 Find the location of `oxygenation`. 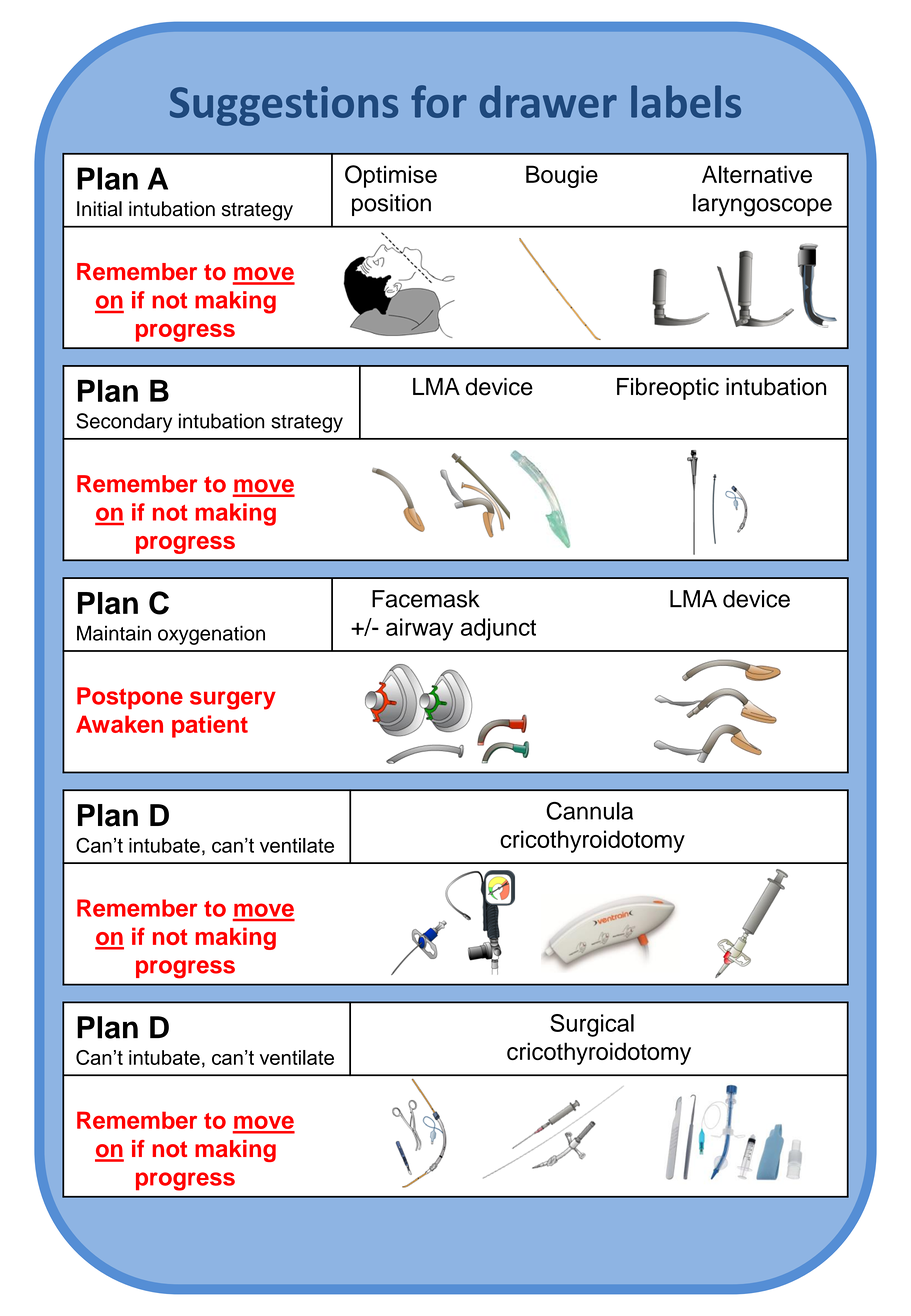

oxygenation is located at coordinates (211, 635).
